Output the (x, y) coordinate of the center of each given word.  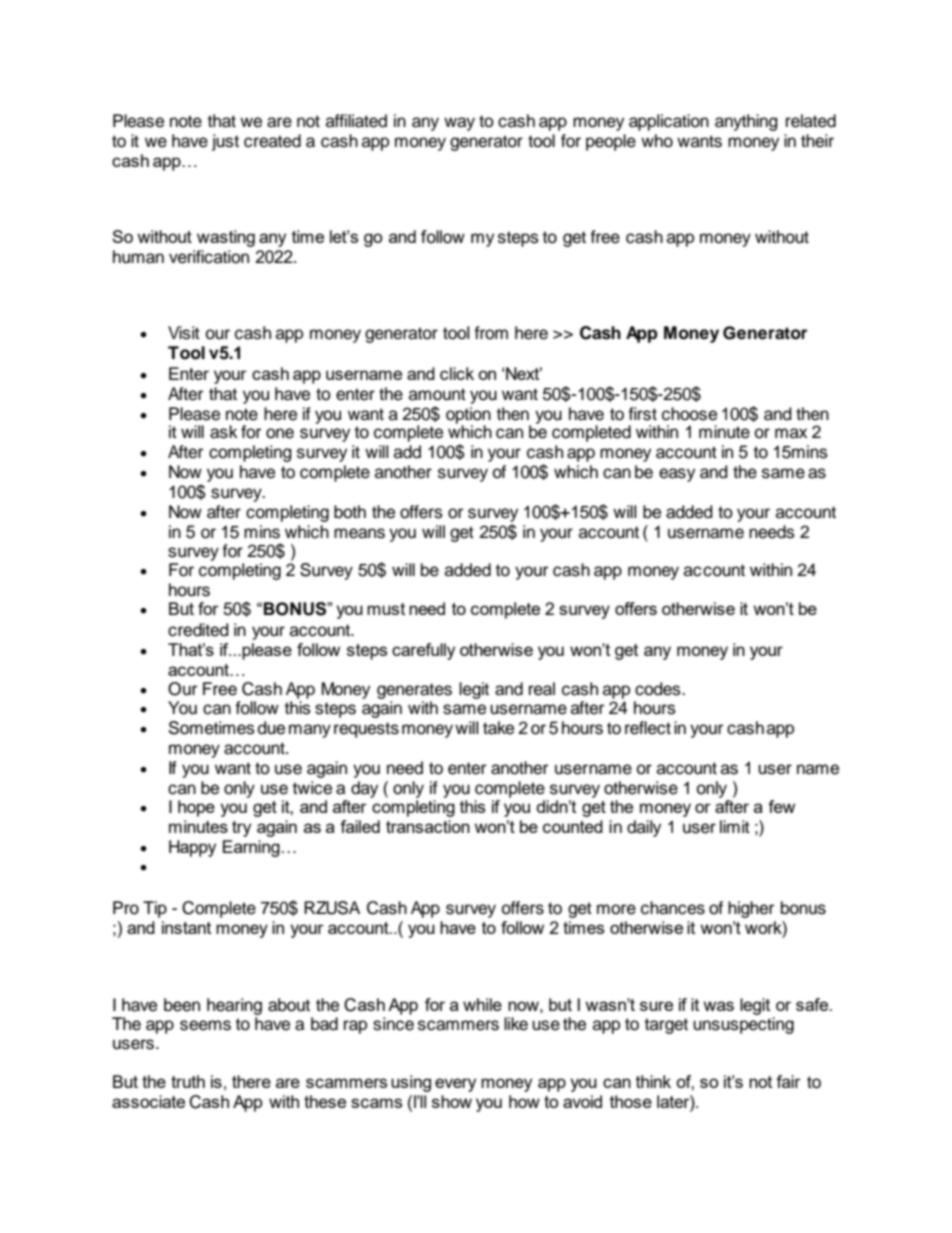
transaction (428, 826)
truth (188, 1081)
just (225, 142)
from (491, 333)
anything (746, 122)
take (498, 728)
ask (224, 432)
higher (751, 909)
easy (677, 475)
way (459, 124)
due (271, 728)
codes (659, 689)
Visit (184, 333)
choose (689, 414)
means (359, 533)
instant (186, 927)
